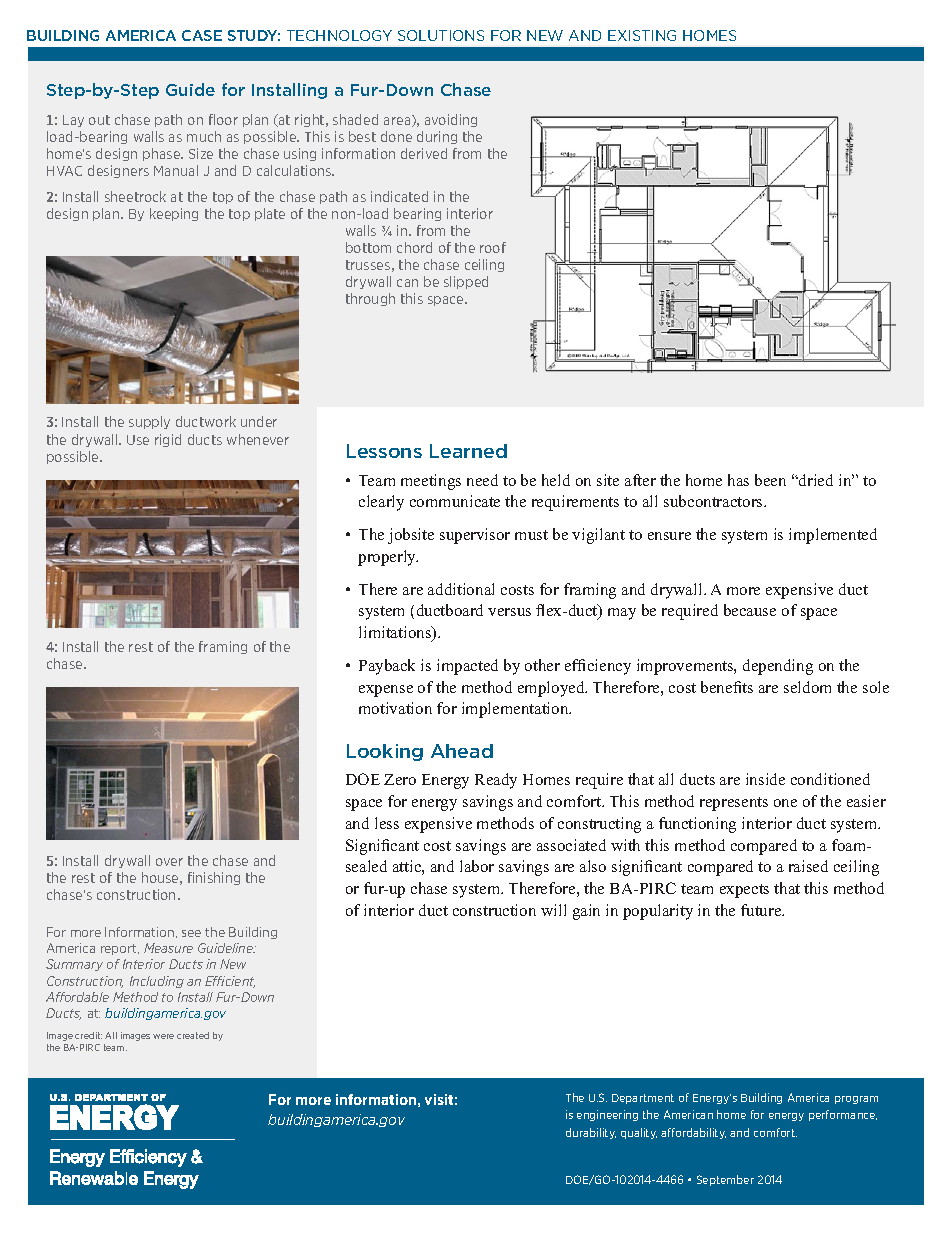 This document has height=1233, width=952. What do you see at coordinates (461, 589) in the document?
I see `additional` at bounding box center [461, 589].
